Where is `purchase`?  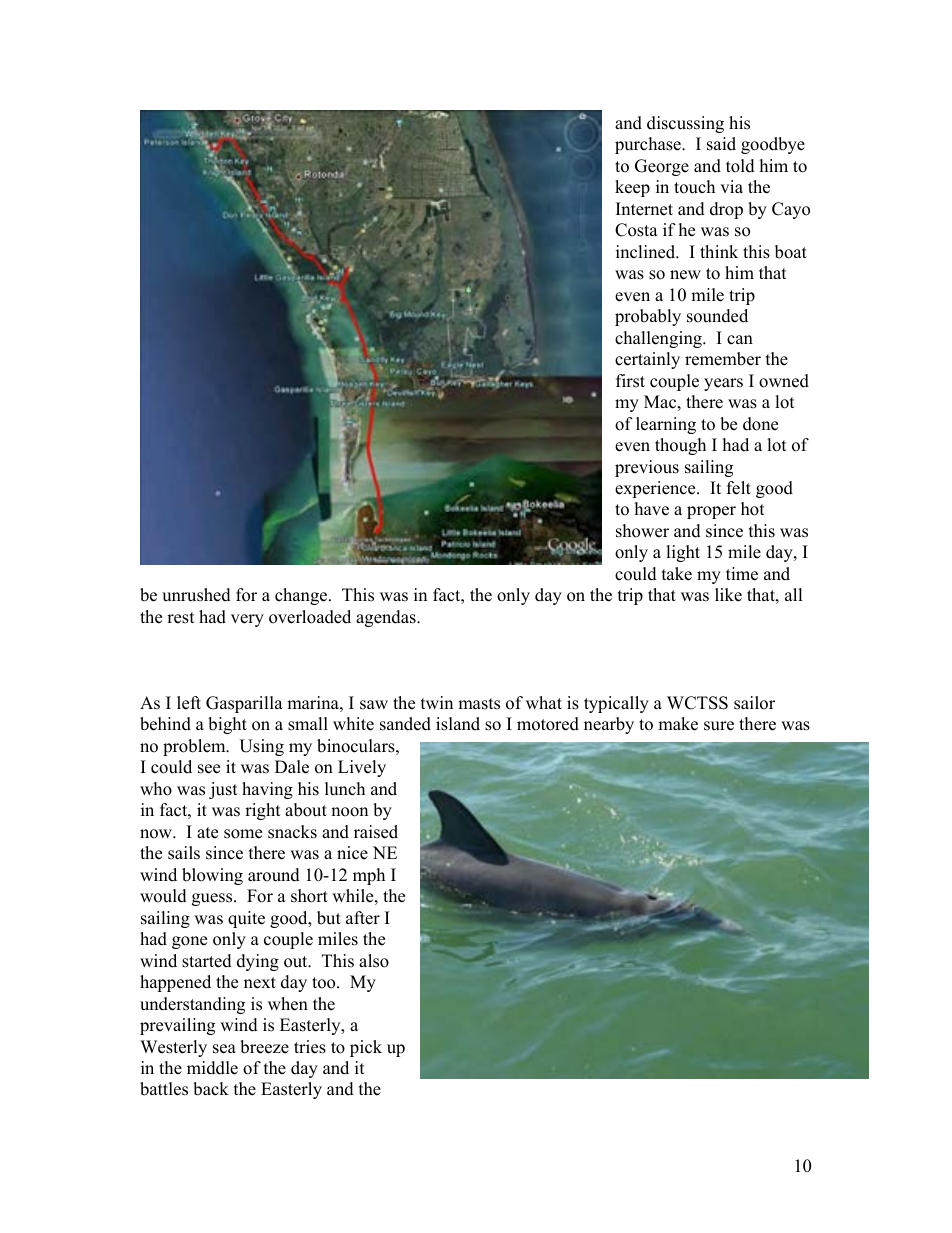
purchase is located at coordinates (649, 145).
